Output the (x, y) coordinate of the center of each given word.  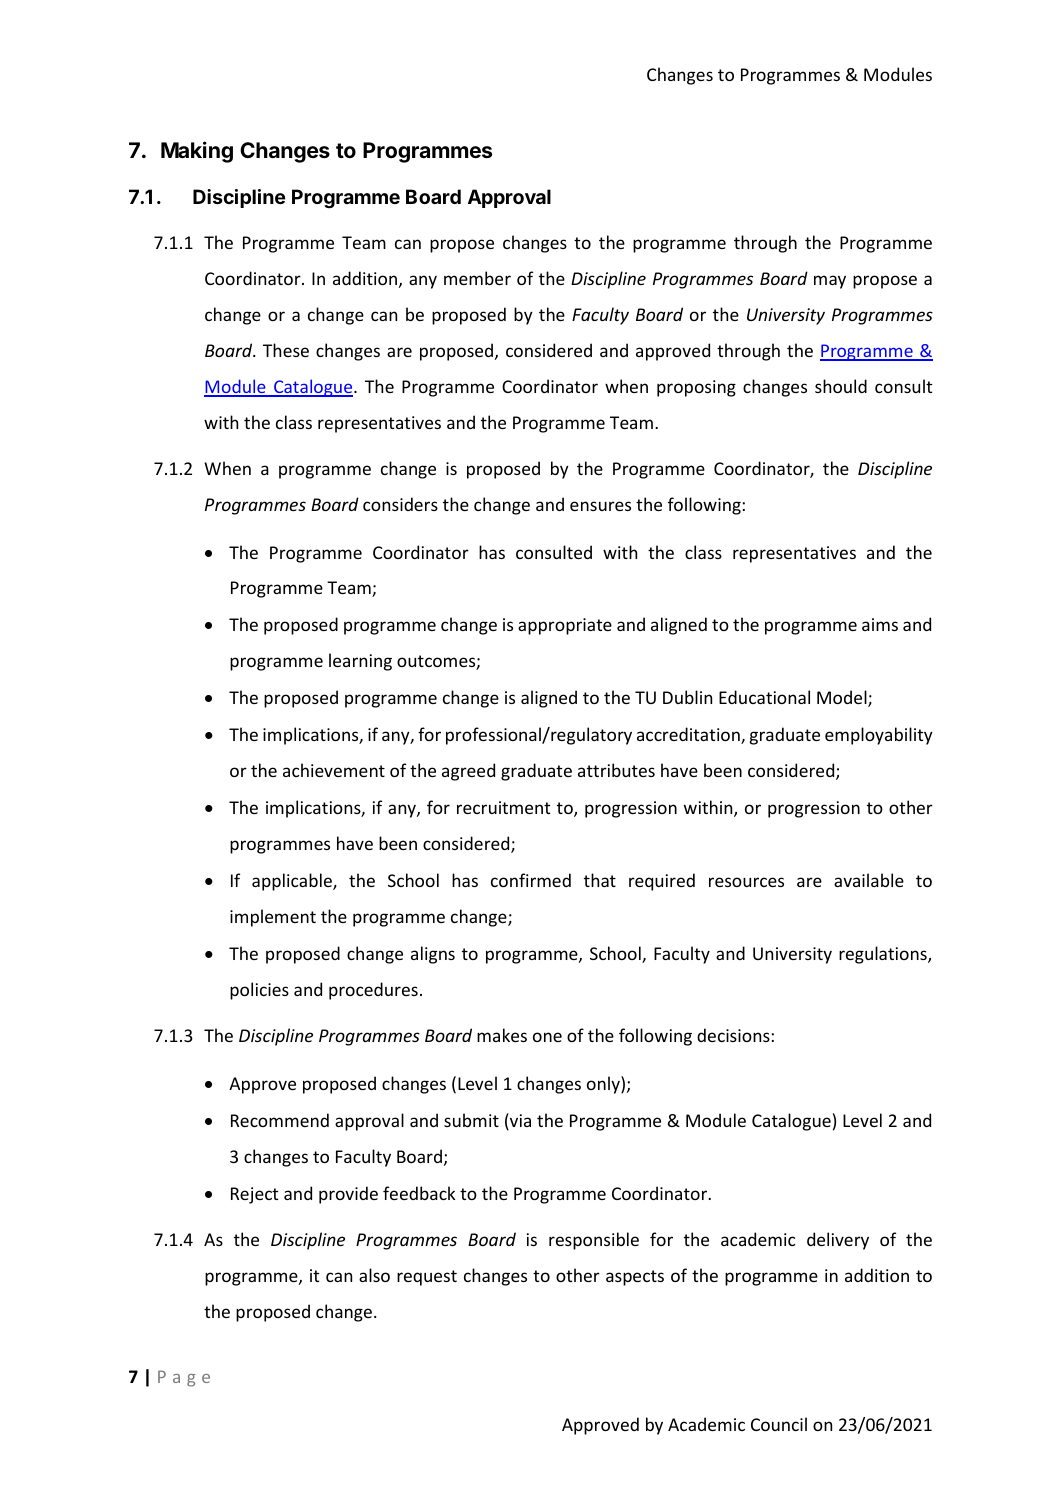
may (830, 282)
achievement (334, 770)
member (477, 278)
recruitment (503, 807)
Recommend (280, 1120)
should (841, 386)
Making (197, 152)
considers (400, 504)
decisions (733, 1035)
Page (184, 1378)
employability (879, 736)
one (547, 1037)
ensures (600, 506)
